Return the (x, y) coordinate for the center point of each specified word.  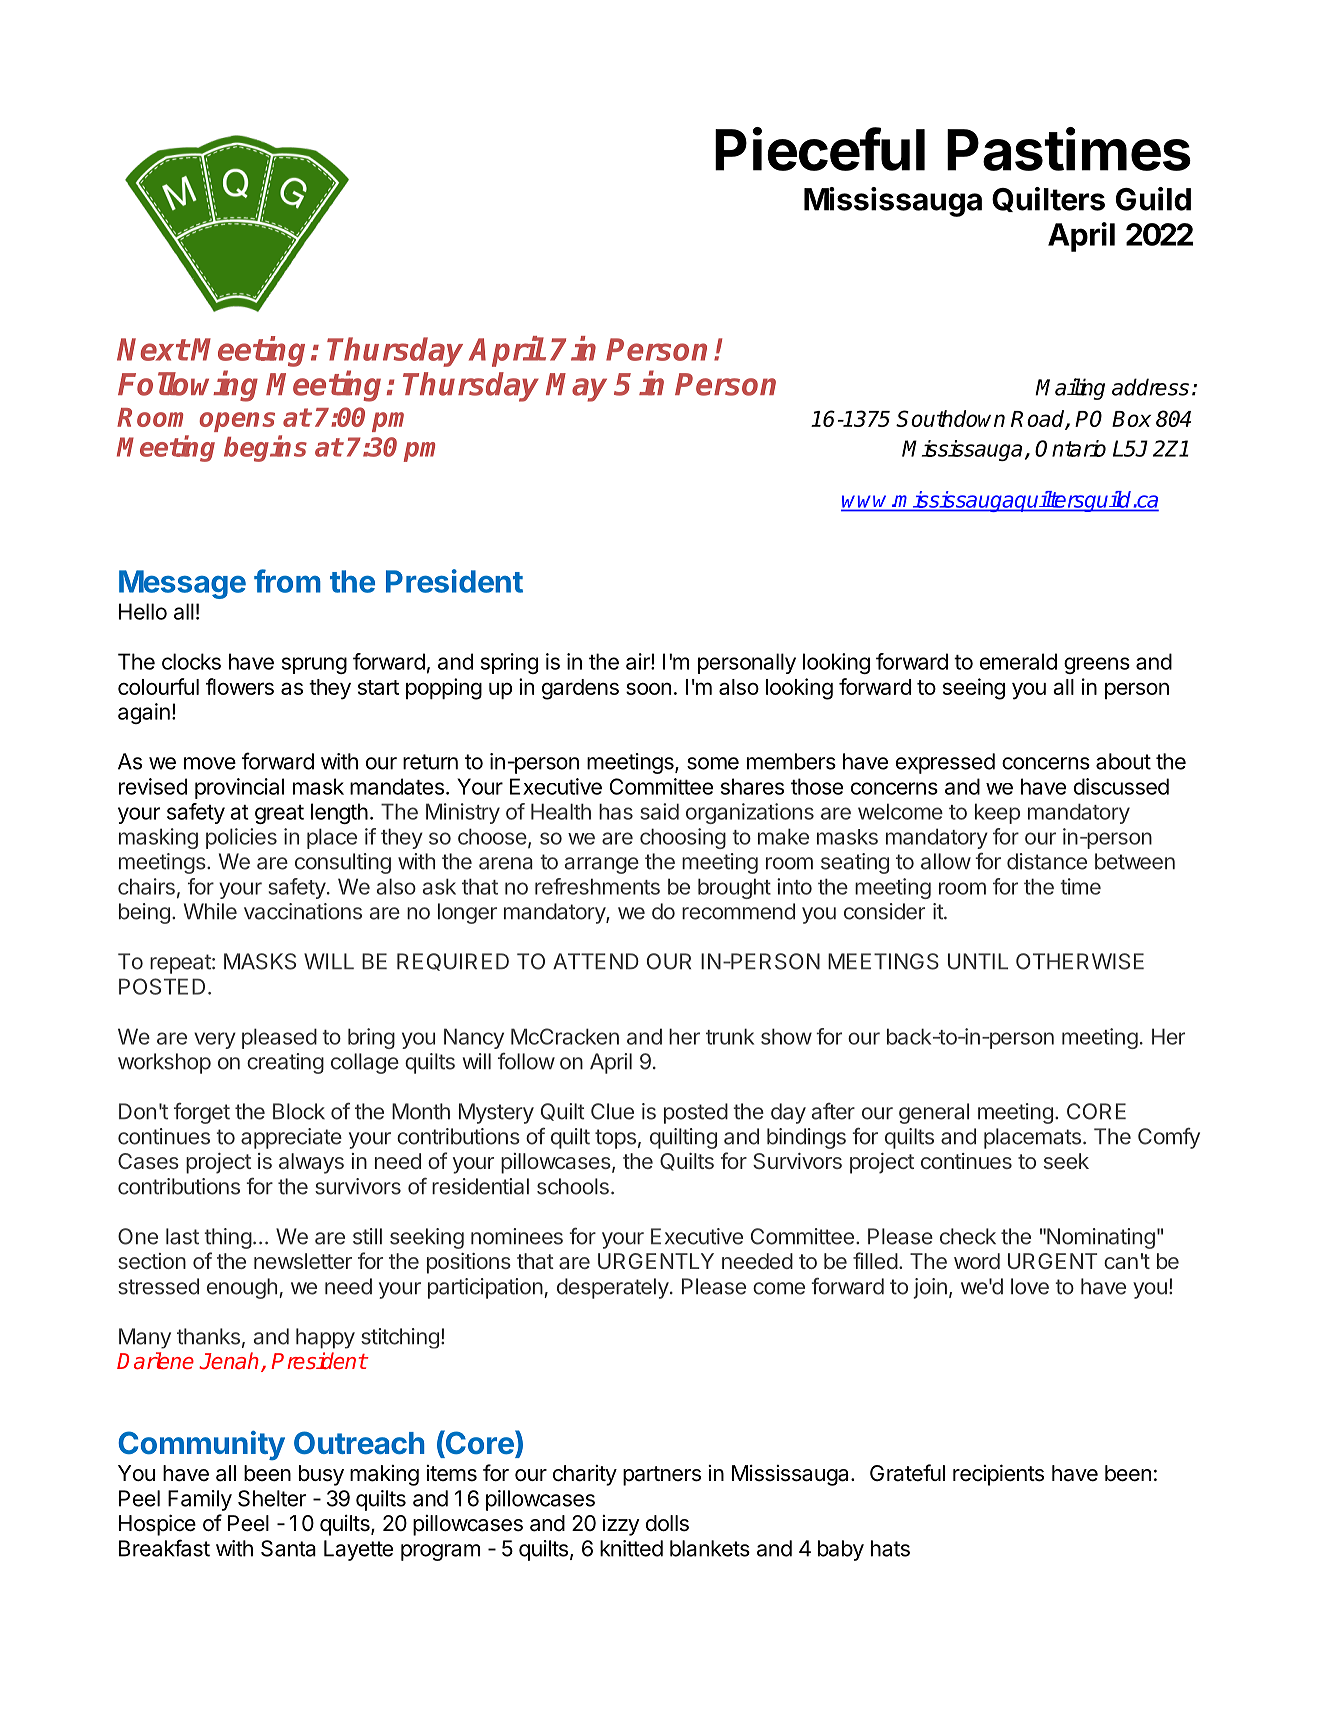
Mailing (1070, 389)
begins (265, 448)
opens (237, 422)
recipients (998, 1475)
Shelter (272, 1498)
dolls (667, 1523)
